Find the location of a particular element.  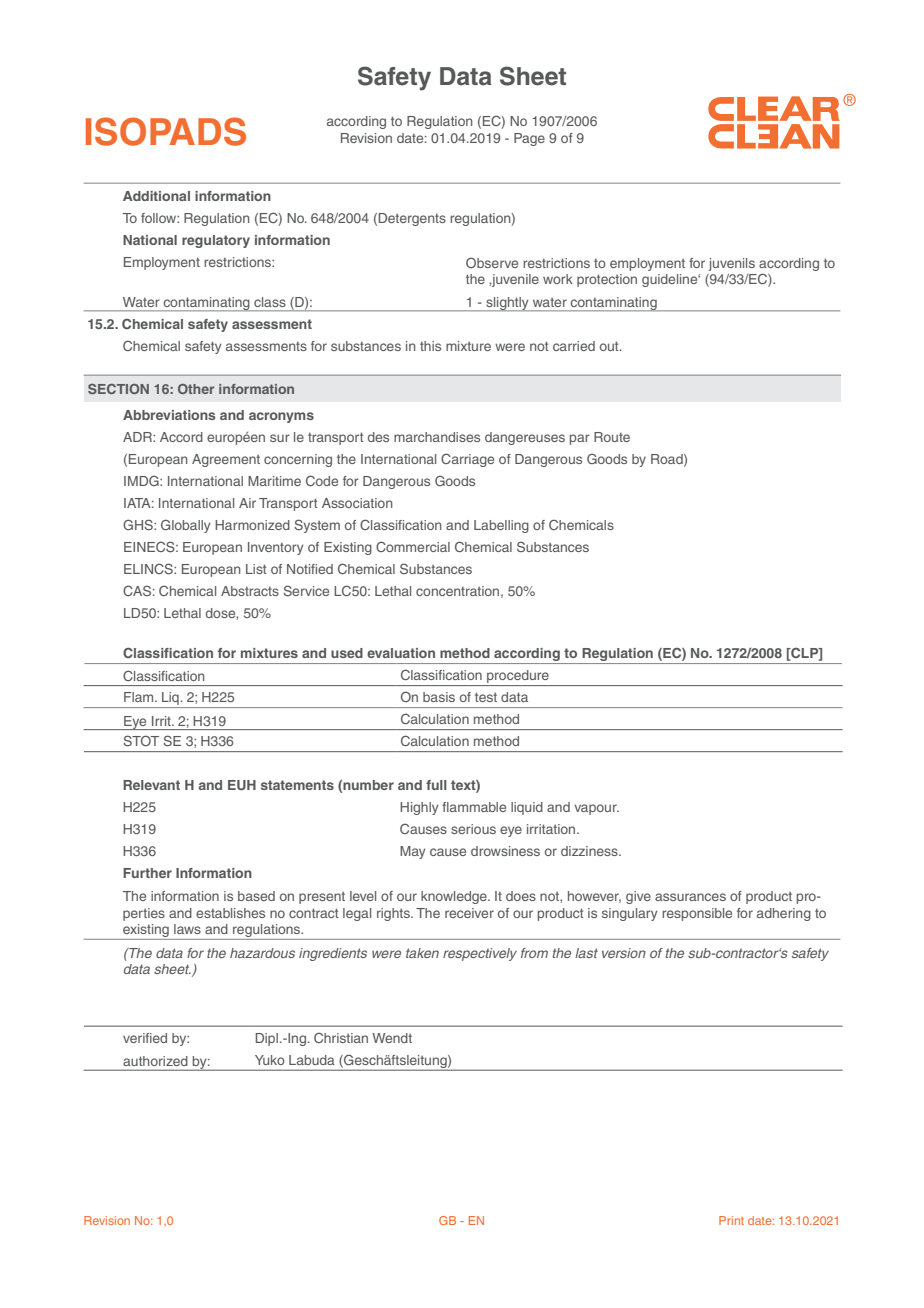

basis is located at coordinates (439, 697).
